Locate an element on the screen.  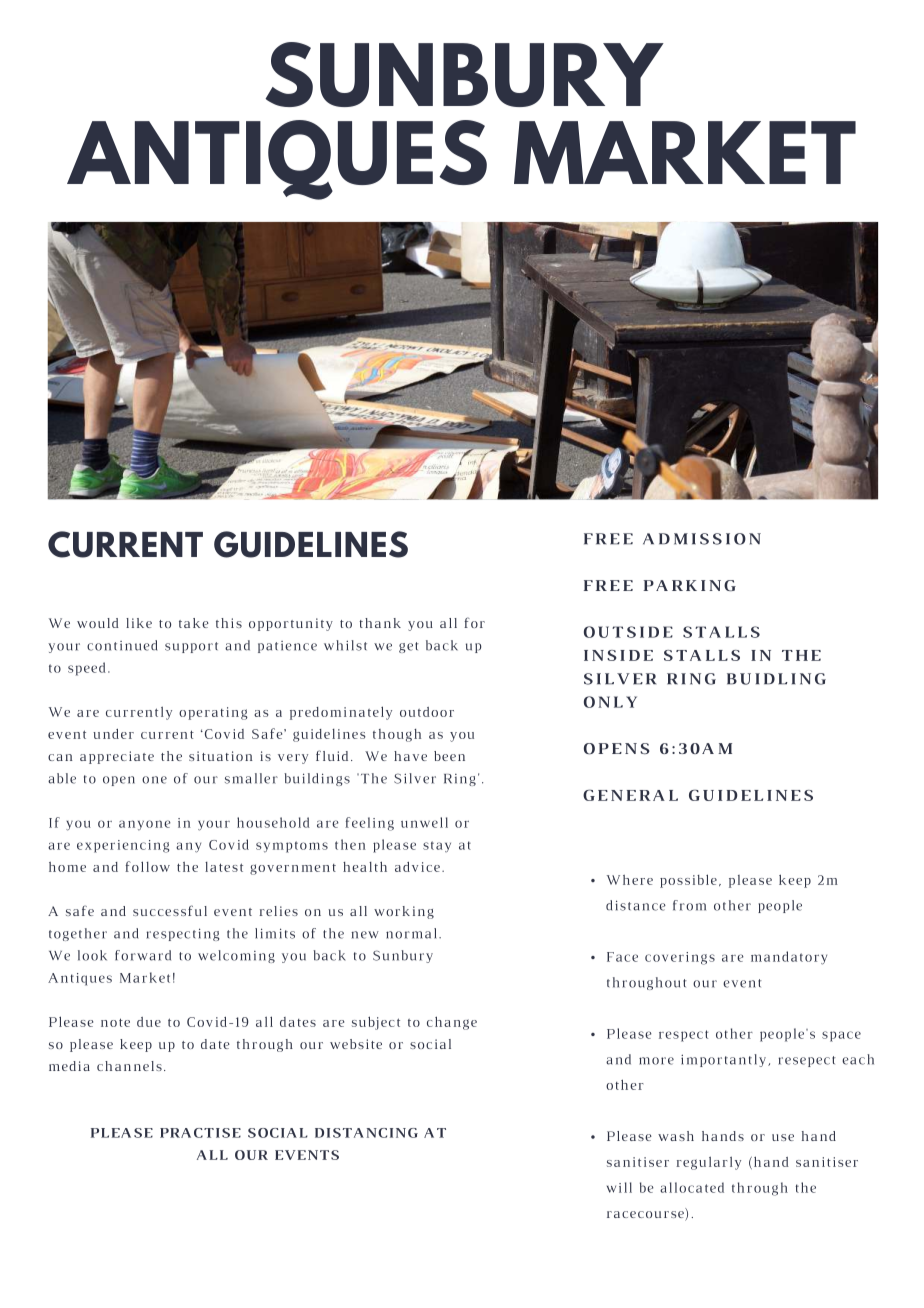
importantly is located at coordinates (725, 1060).
